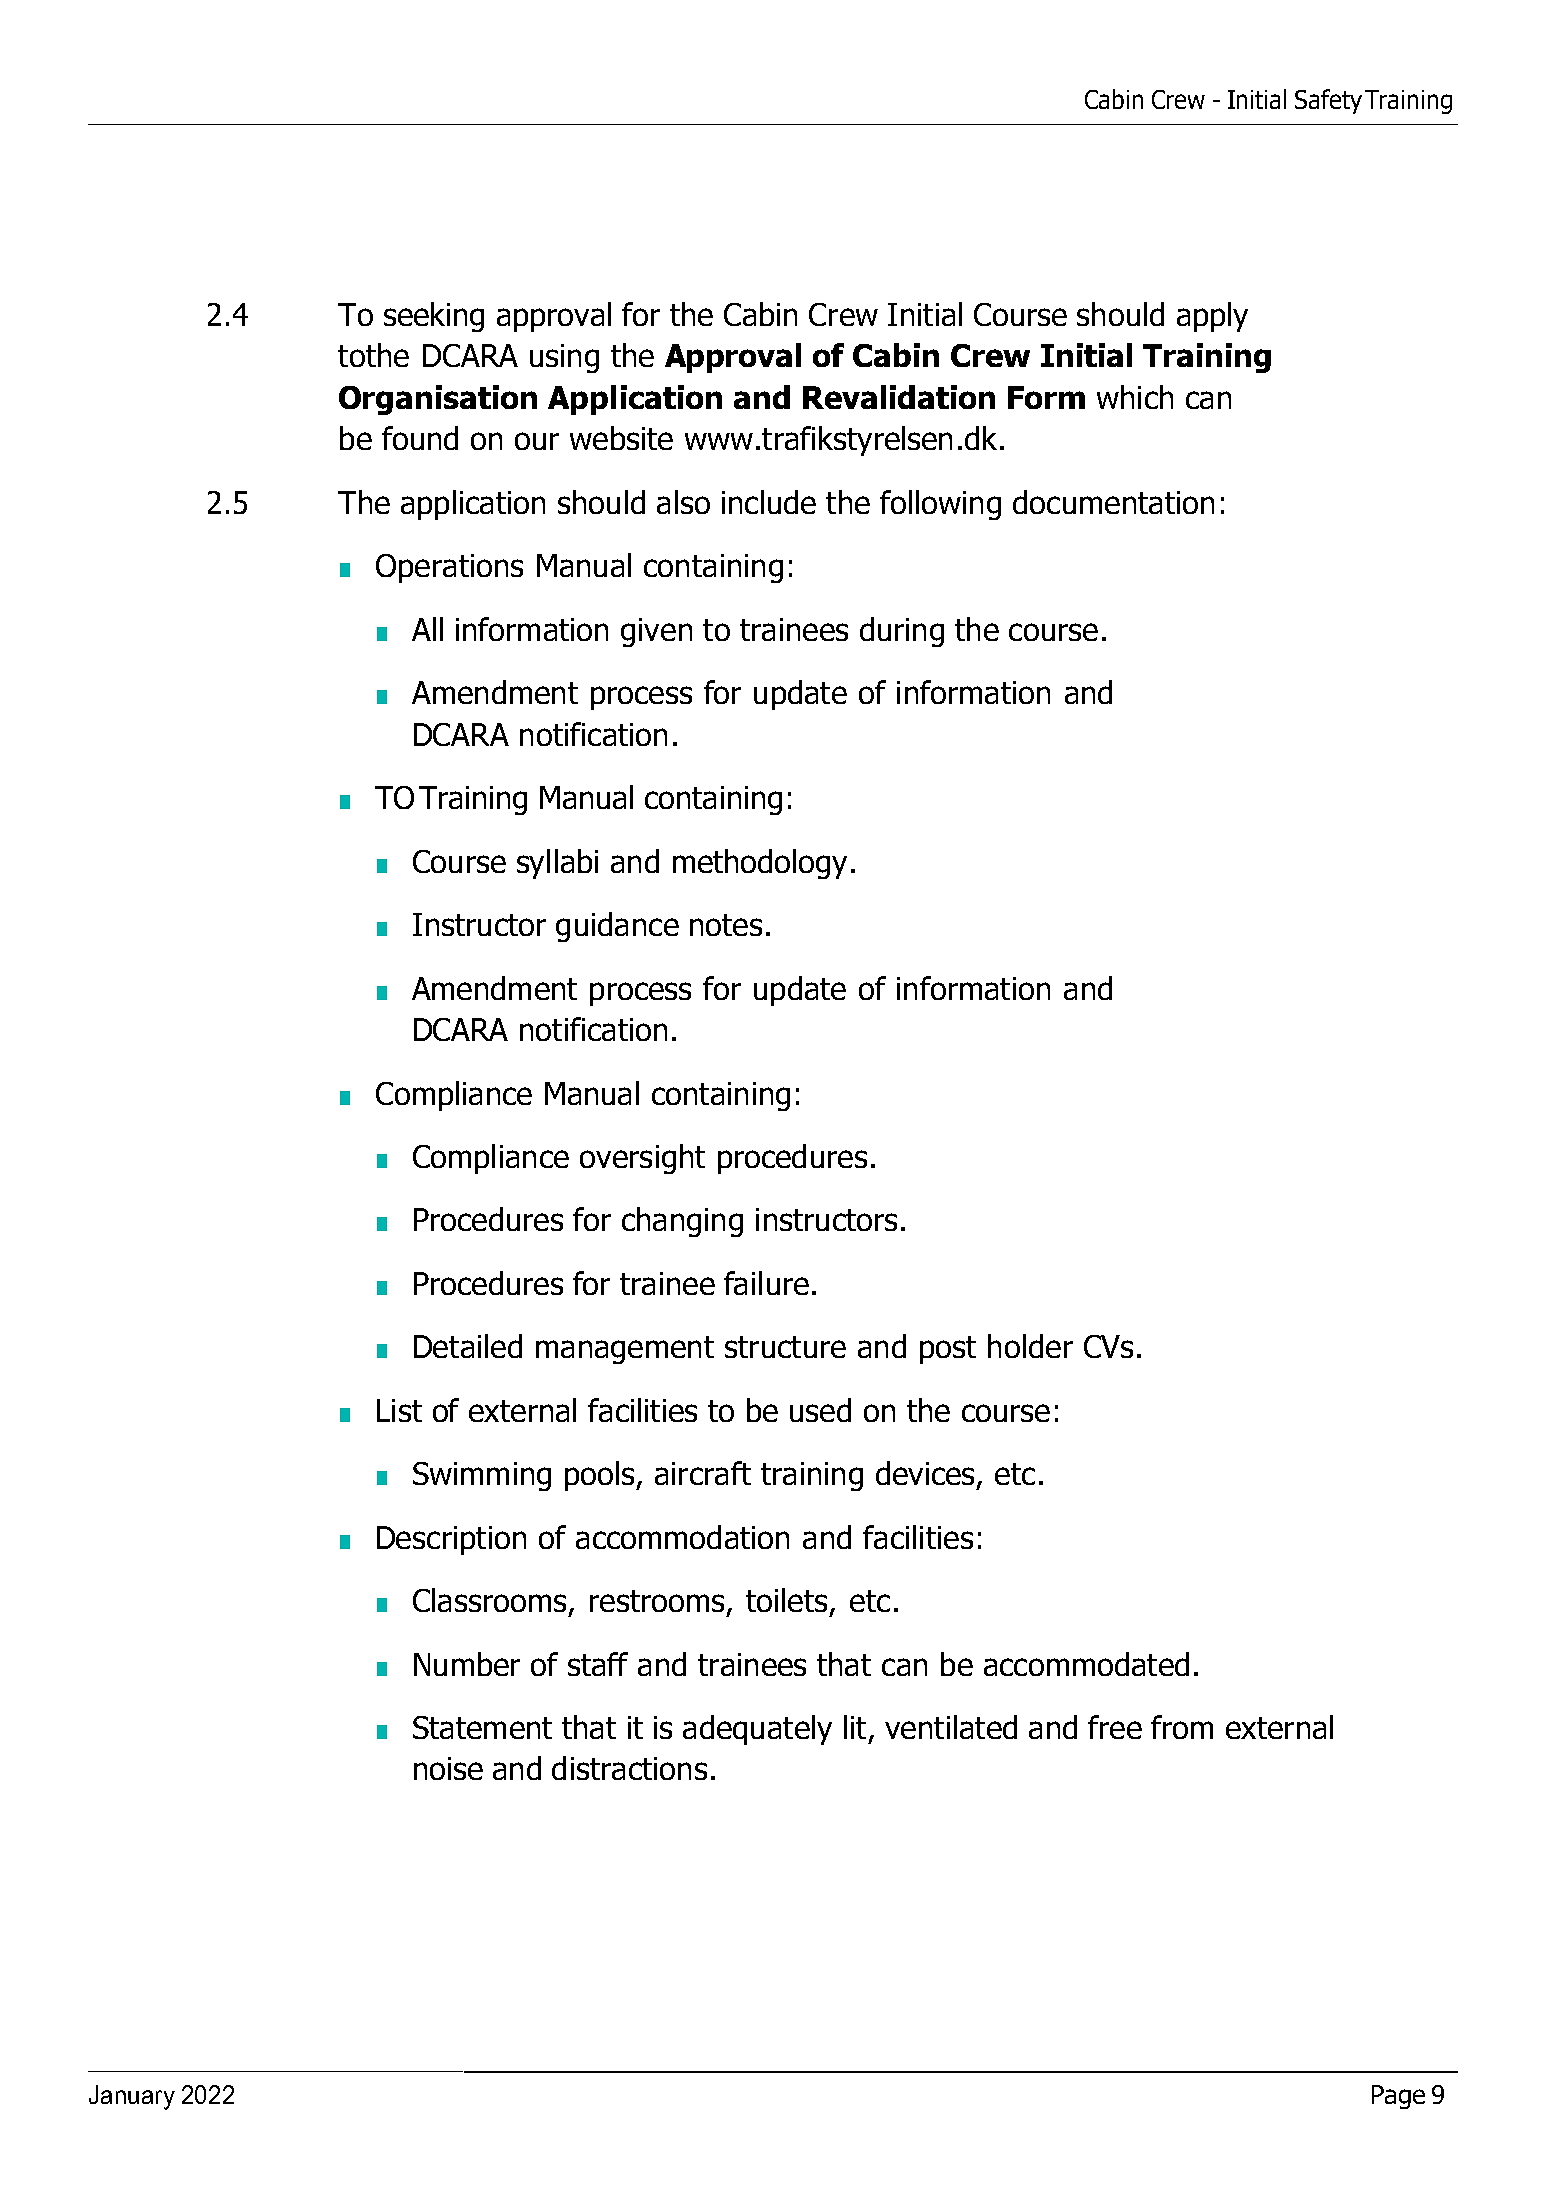 Image resolution: width=1545 pixels, height=2185 pixels. I want to click on holder, so click(1030, 1346).
